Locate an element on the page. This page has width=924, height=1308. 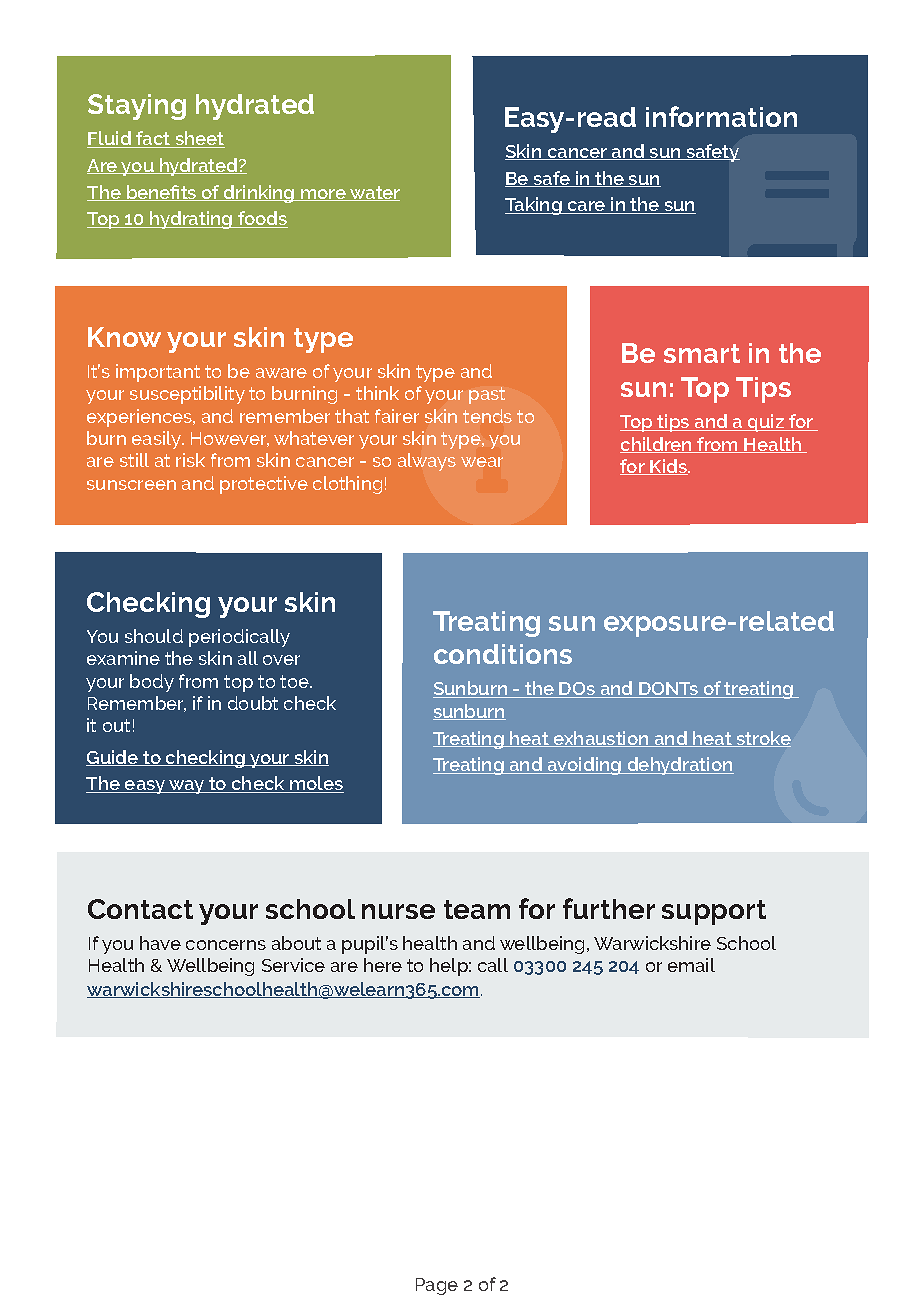
water is located at coordinates (374, 193).
